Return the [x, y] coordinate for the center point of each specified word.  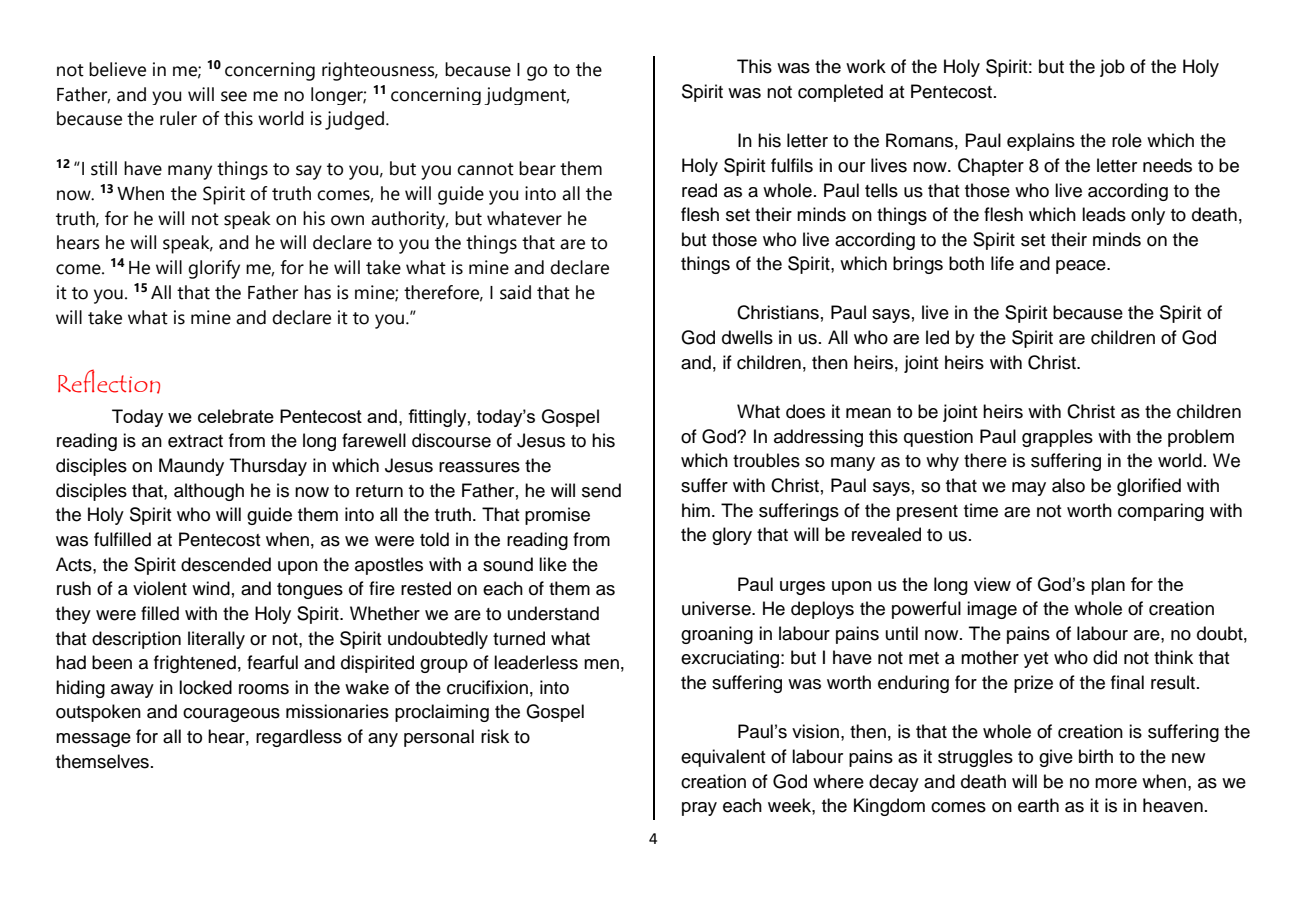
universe [717, 608]
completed [840, 93]
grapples [1057, 438]
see [234, 96]
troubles [766, 460]
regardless [299, 738]
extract [195, 441]
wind [211, 588]
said [515, 292]
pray [699, 809]
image [992, 610]
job [1112, 68]
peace [1082, 267]
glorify [214, 269]
